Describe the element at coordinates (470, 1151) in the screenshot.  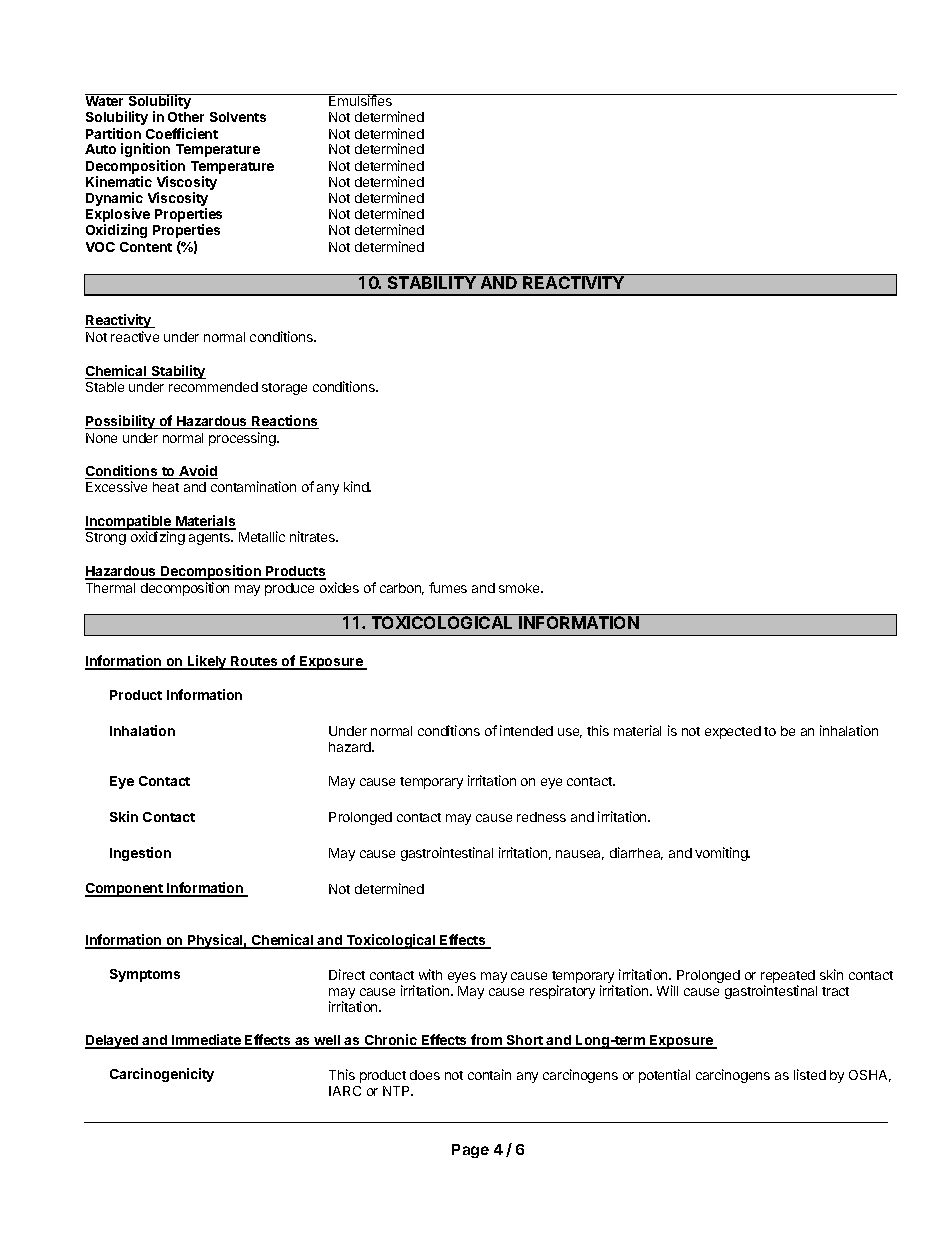
I see `Page` at that location.
